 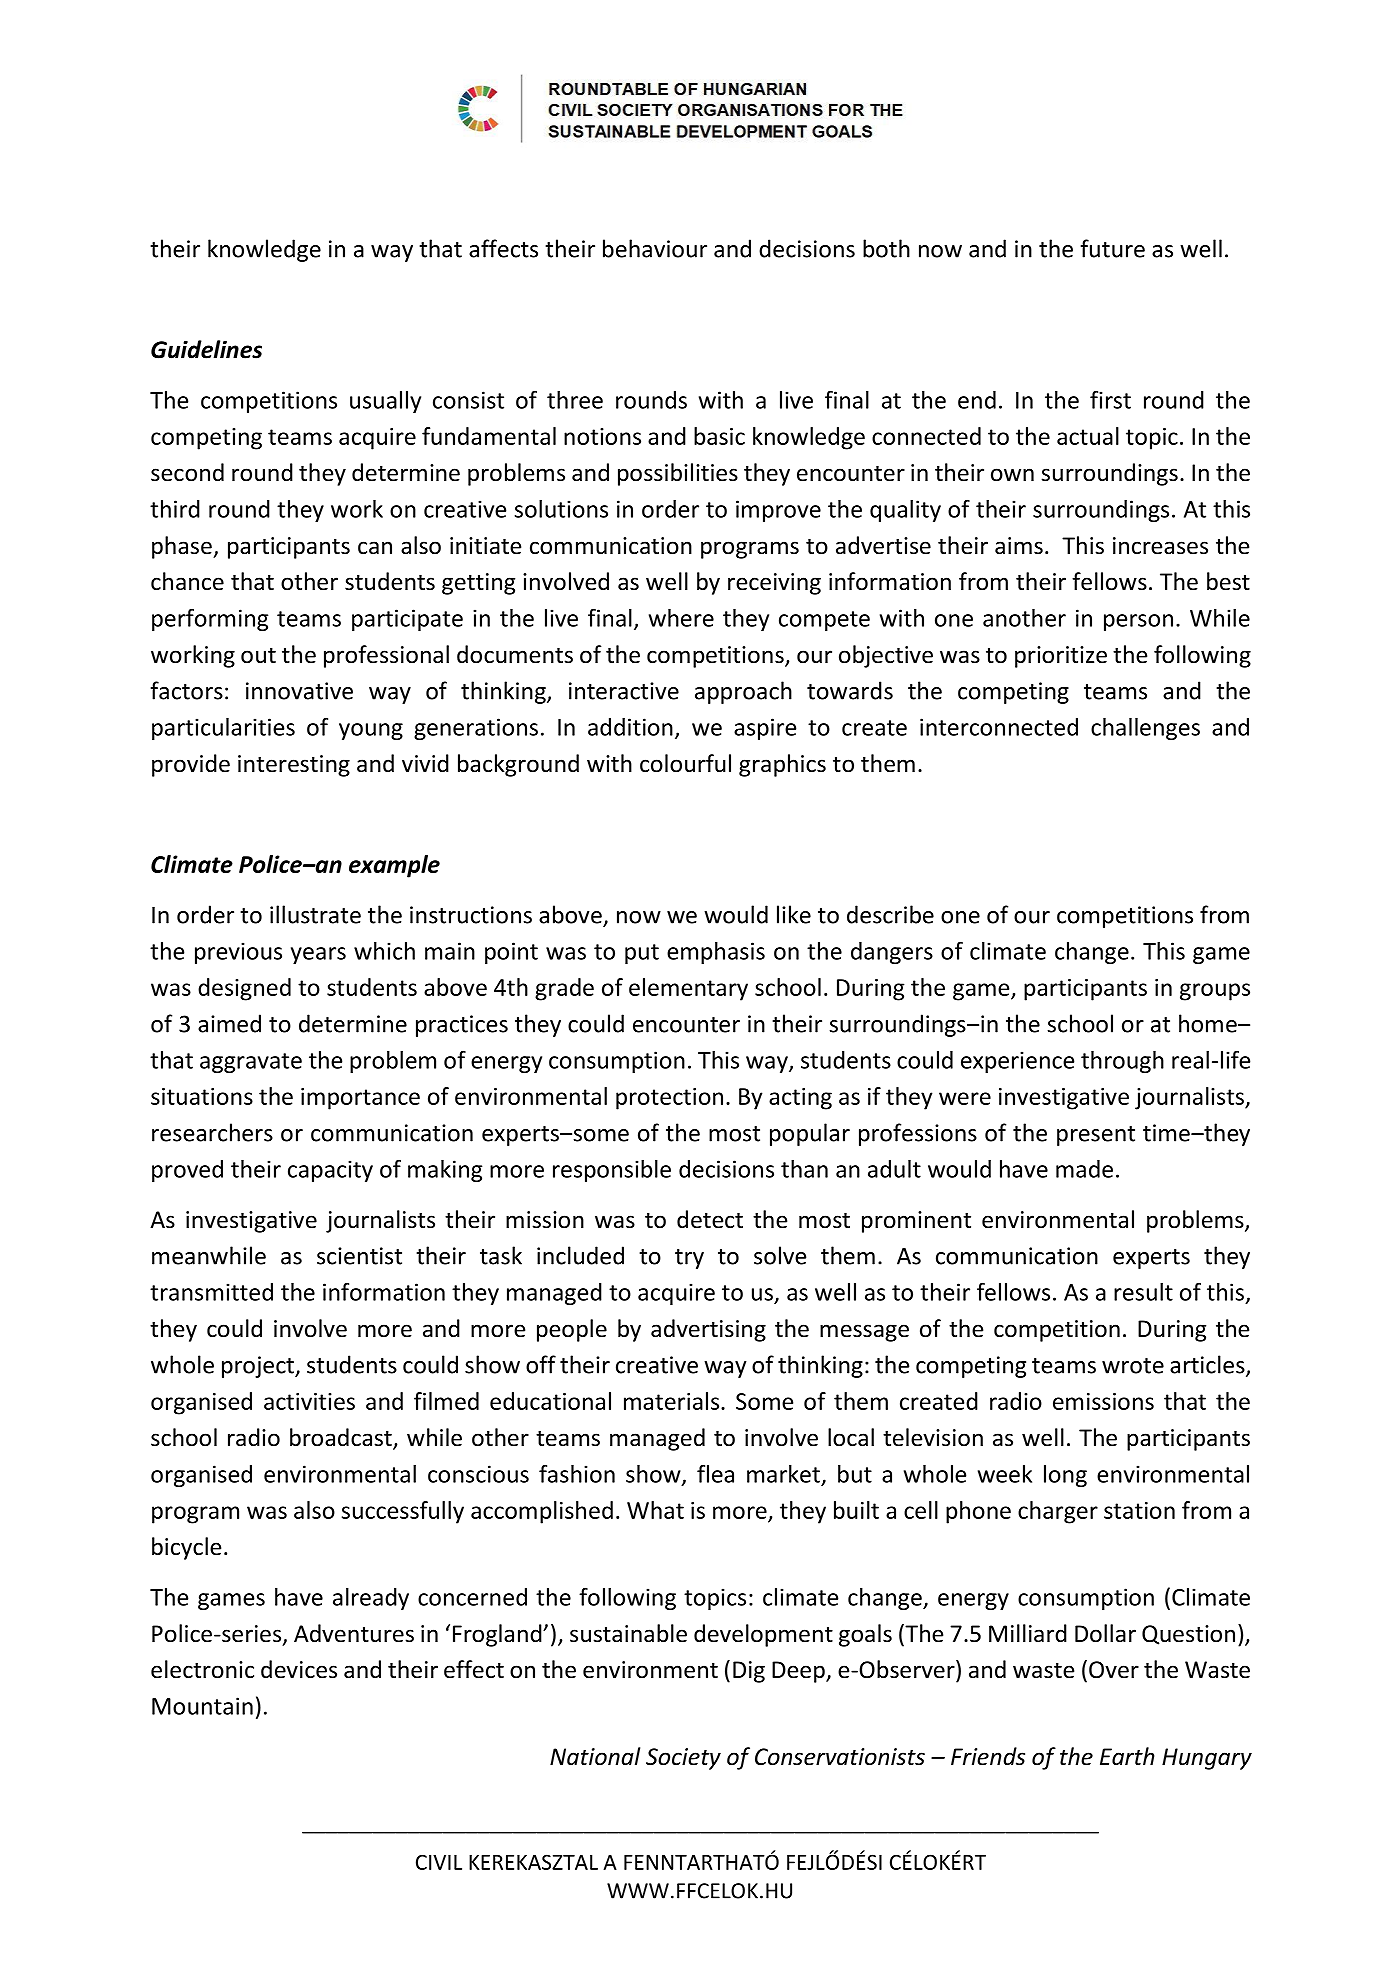 What do you see at coordinates (294, 766) in the screenshot?
I see `interesting` at bounding box center [294, 766].
